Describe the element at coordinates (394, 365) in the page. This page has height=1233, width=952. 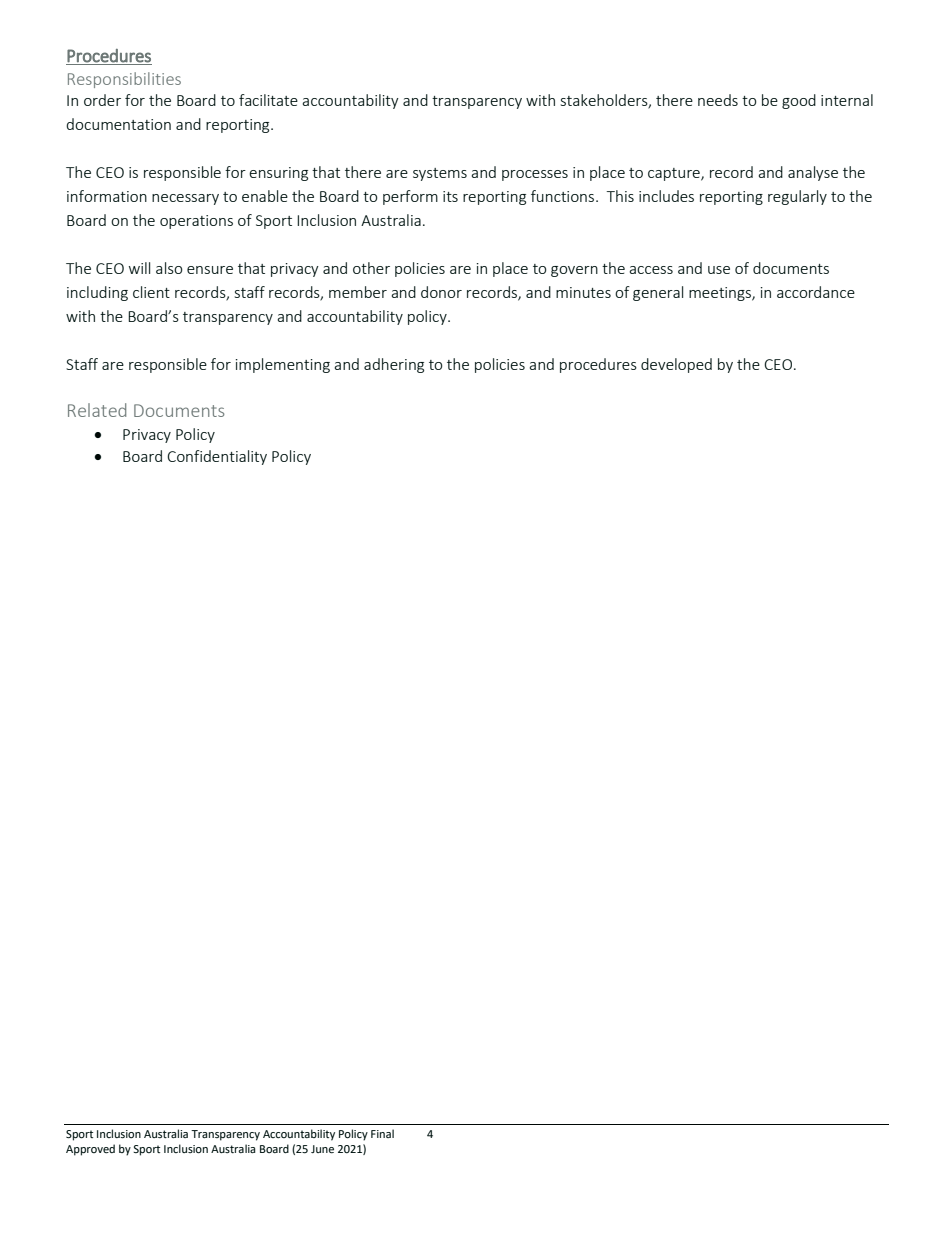
I see `adhering` at that location.
